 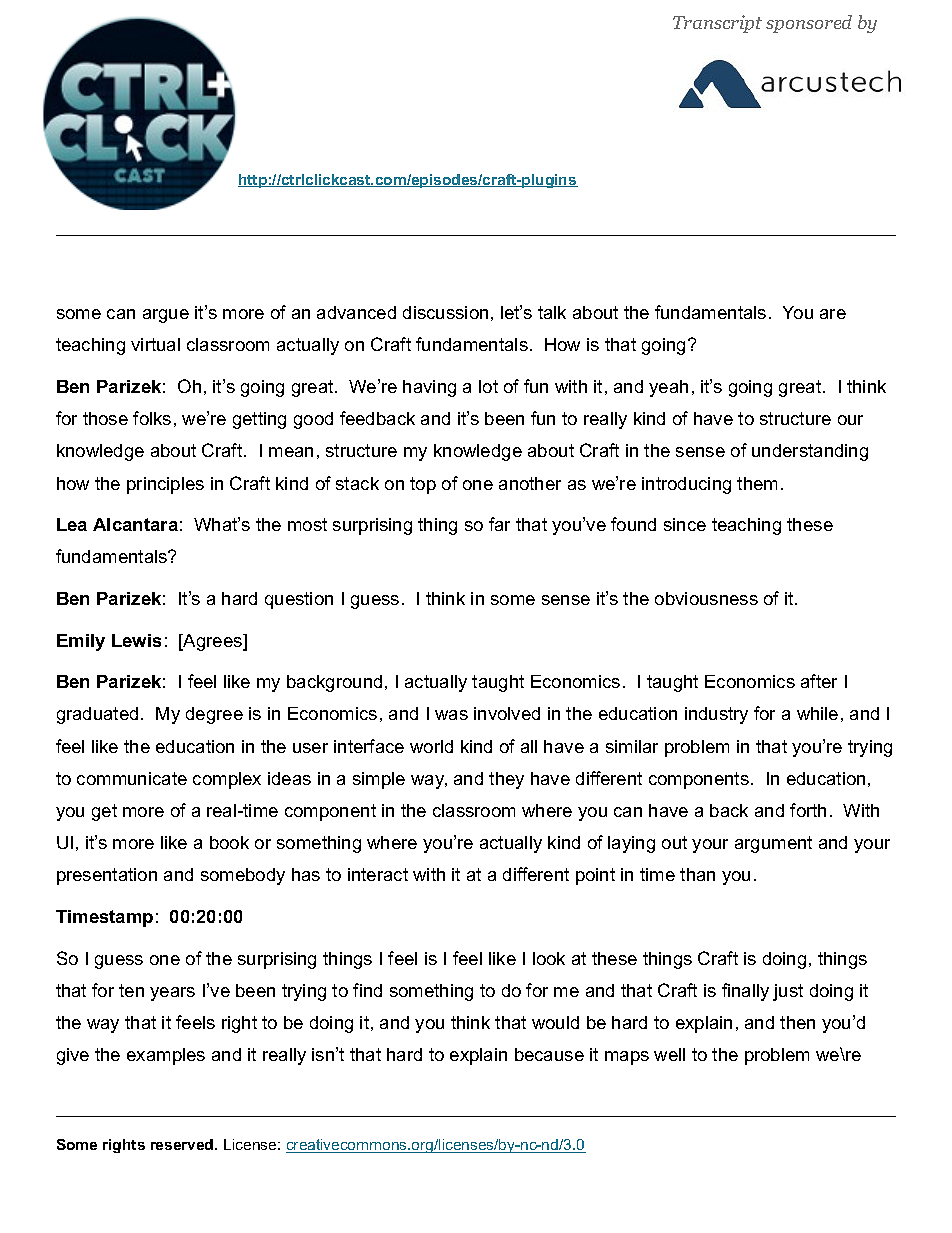 I want to click on far, so click(x=499, y=524).
